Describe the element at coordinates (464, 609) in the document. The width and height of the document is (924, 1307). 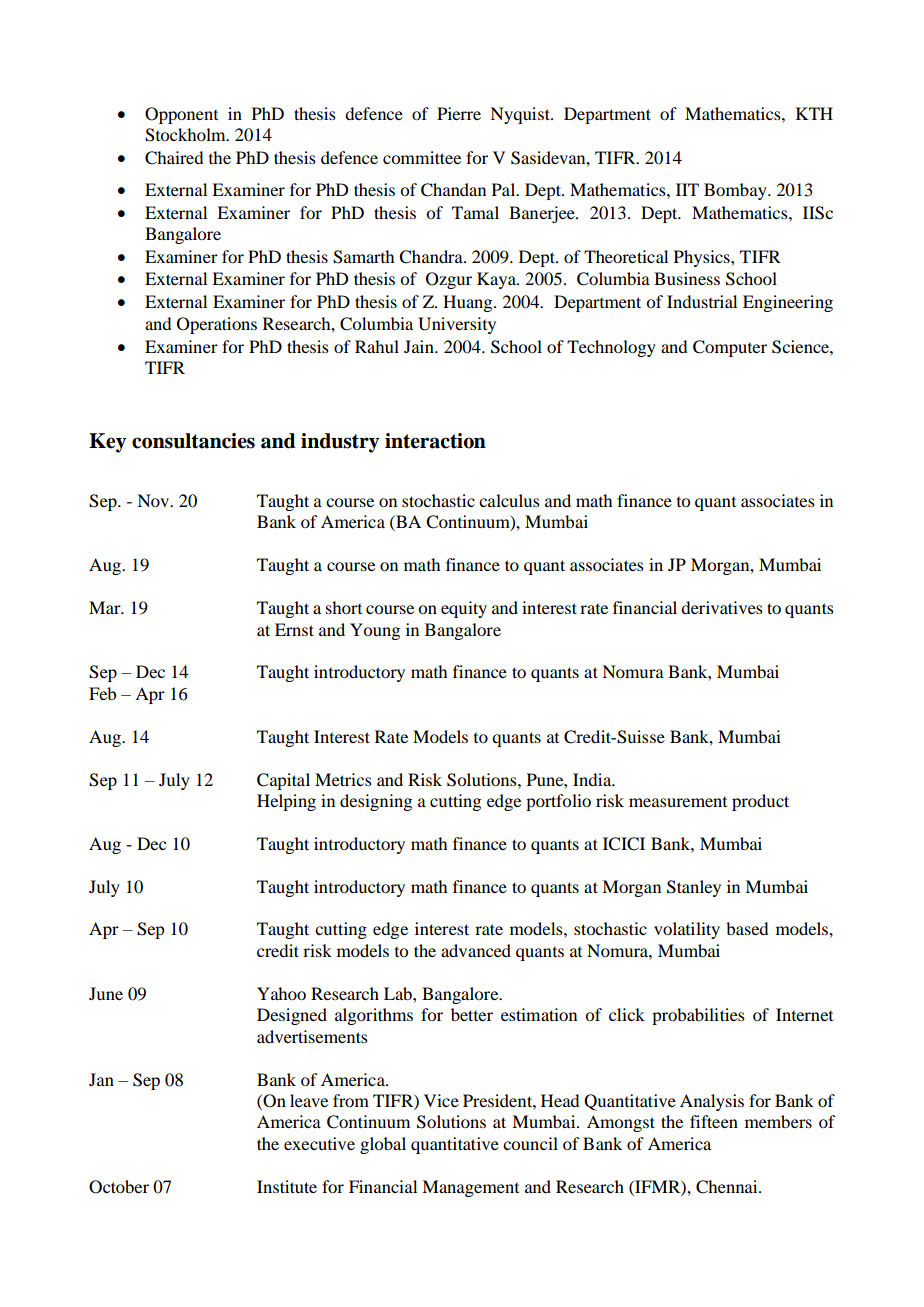
I see `equity` at that location.
